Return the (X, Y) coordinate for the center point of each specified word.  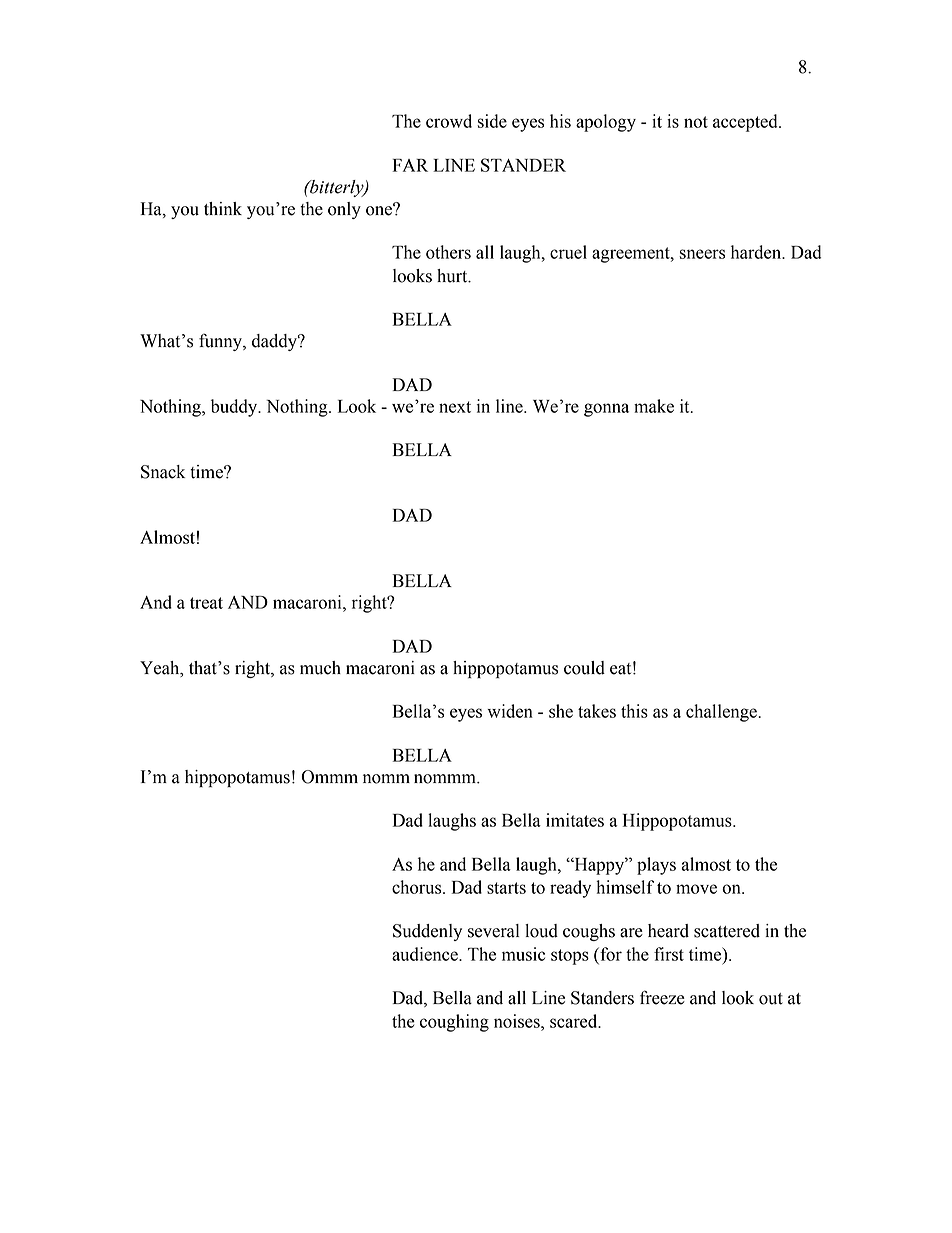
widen (510, 711)
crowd (449, 121)
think (223, 209)
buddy (235, 408)
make (654, 406)
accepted (746, 123)
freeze (662, 997)
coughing (454, 1023)
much (320, 668)
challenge (722, 713)
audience (426, 954)
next (455, 407)
